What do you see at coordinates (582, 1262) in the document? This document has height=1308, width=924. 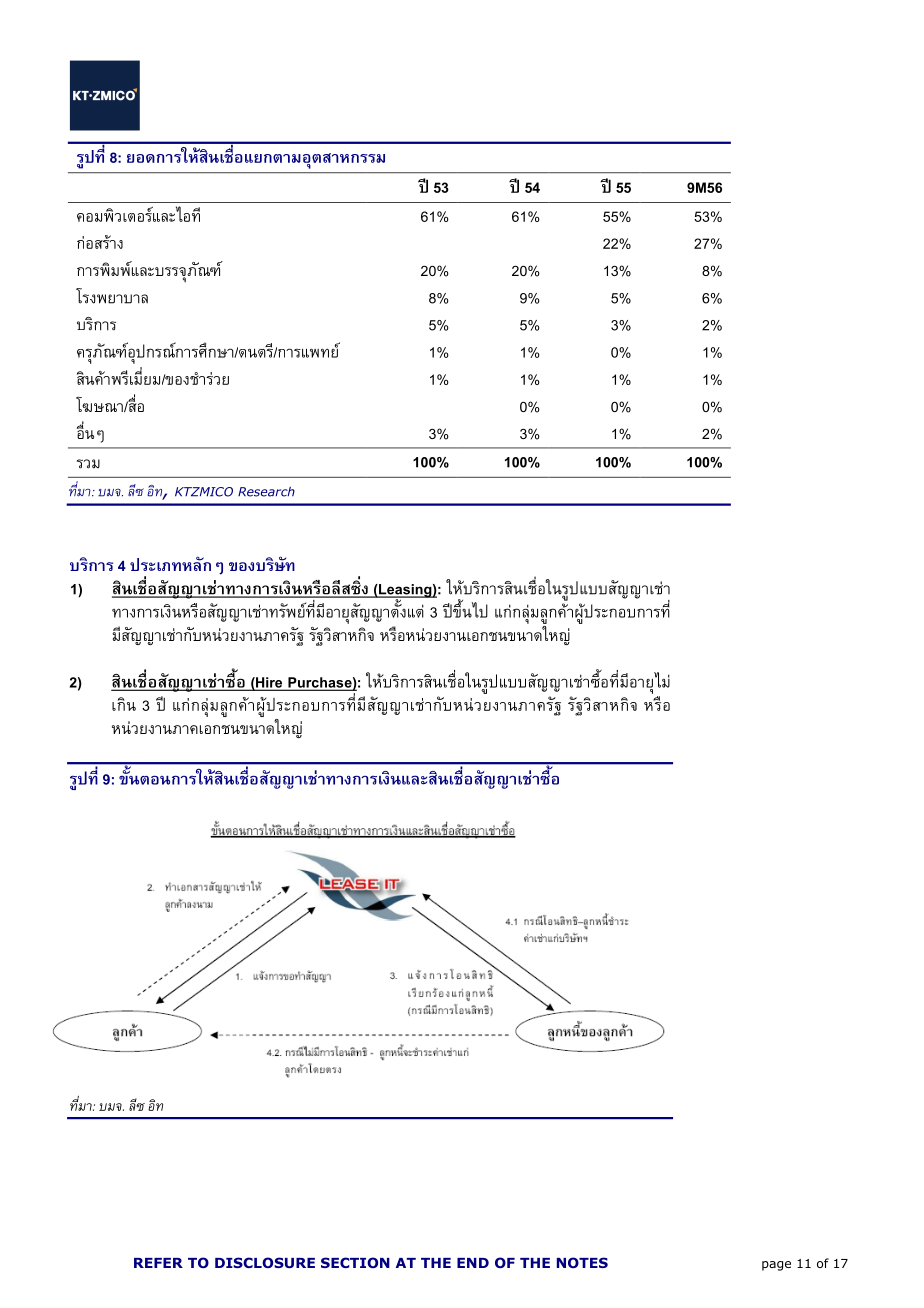 I see `NOTES` at bounding box center [582, 1262].
